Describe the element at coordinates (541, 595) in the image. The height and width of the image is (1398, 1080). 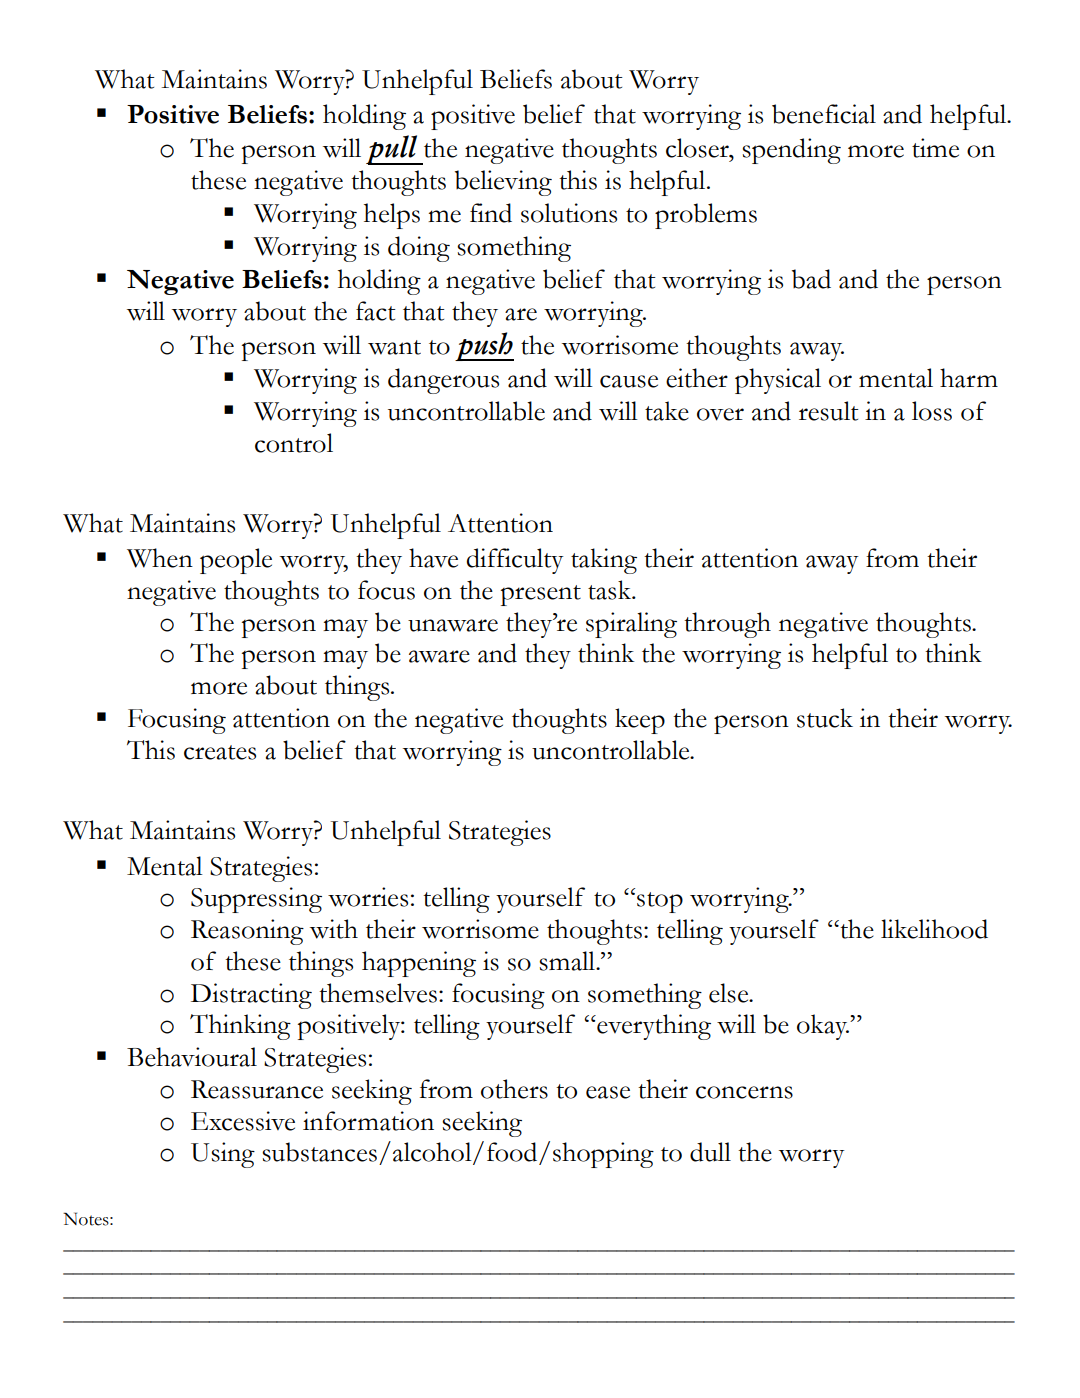
I see `present` at that location.
